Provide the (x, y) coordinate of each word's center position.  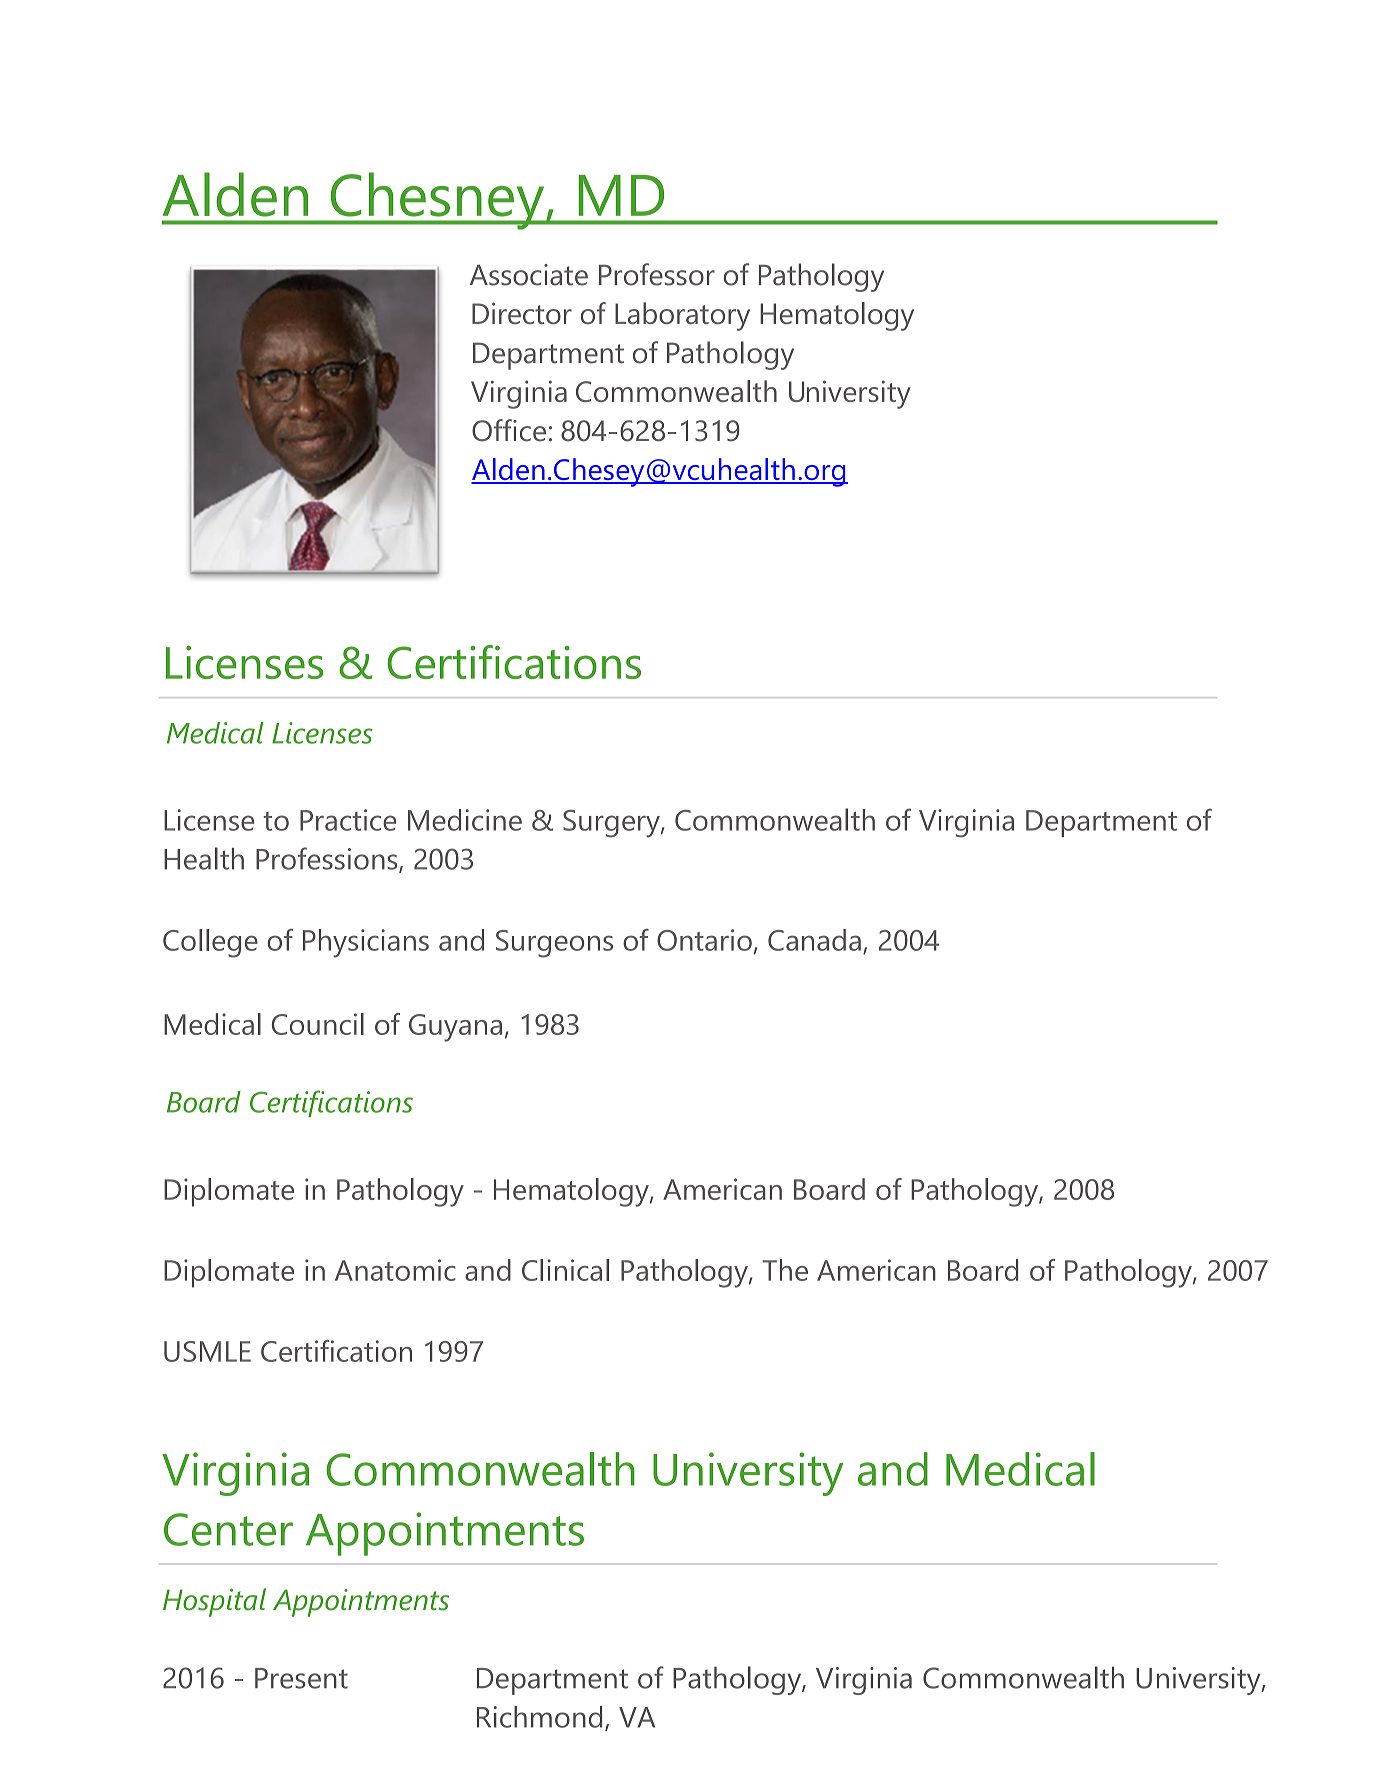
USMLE (207, 1351)
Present (301, 1678)
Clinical (565, 1270)
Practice (348, 820)
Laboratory (682, 316)
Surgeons (554, 944)
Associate (529, 275)
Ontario (704, 940)
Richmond (539, 1717)
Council (318, 1024)
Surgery (612, 824)
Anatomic (395, 1270)
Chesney (437, 201)
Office (509, 430)
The (785, 1270)
